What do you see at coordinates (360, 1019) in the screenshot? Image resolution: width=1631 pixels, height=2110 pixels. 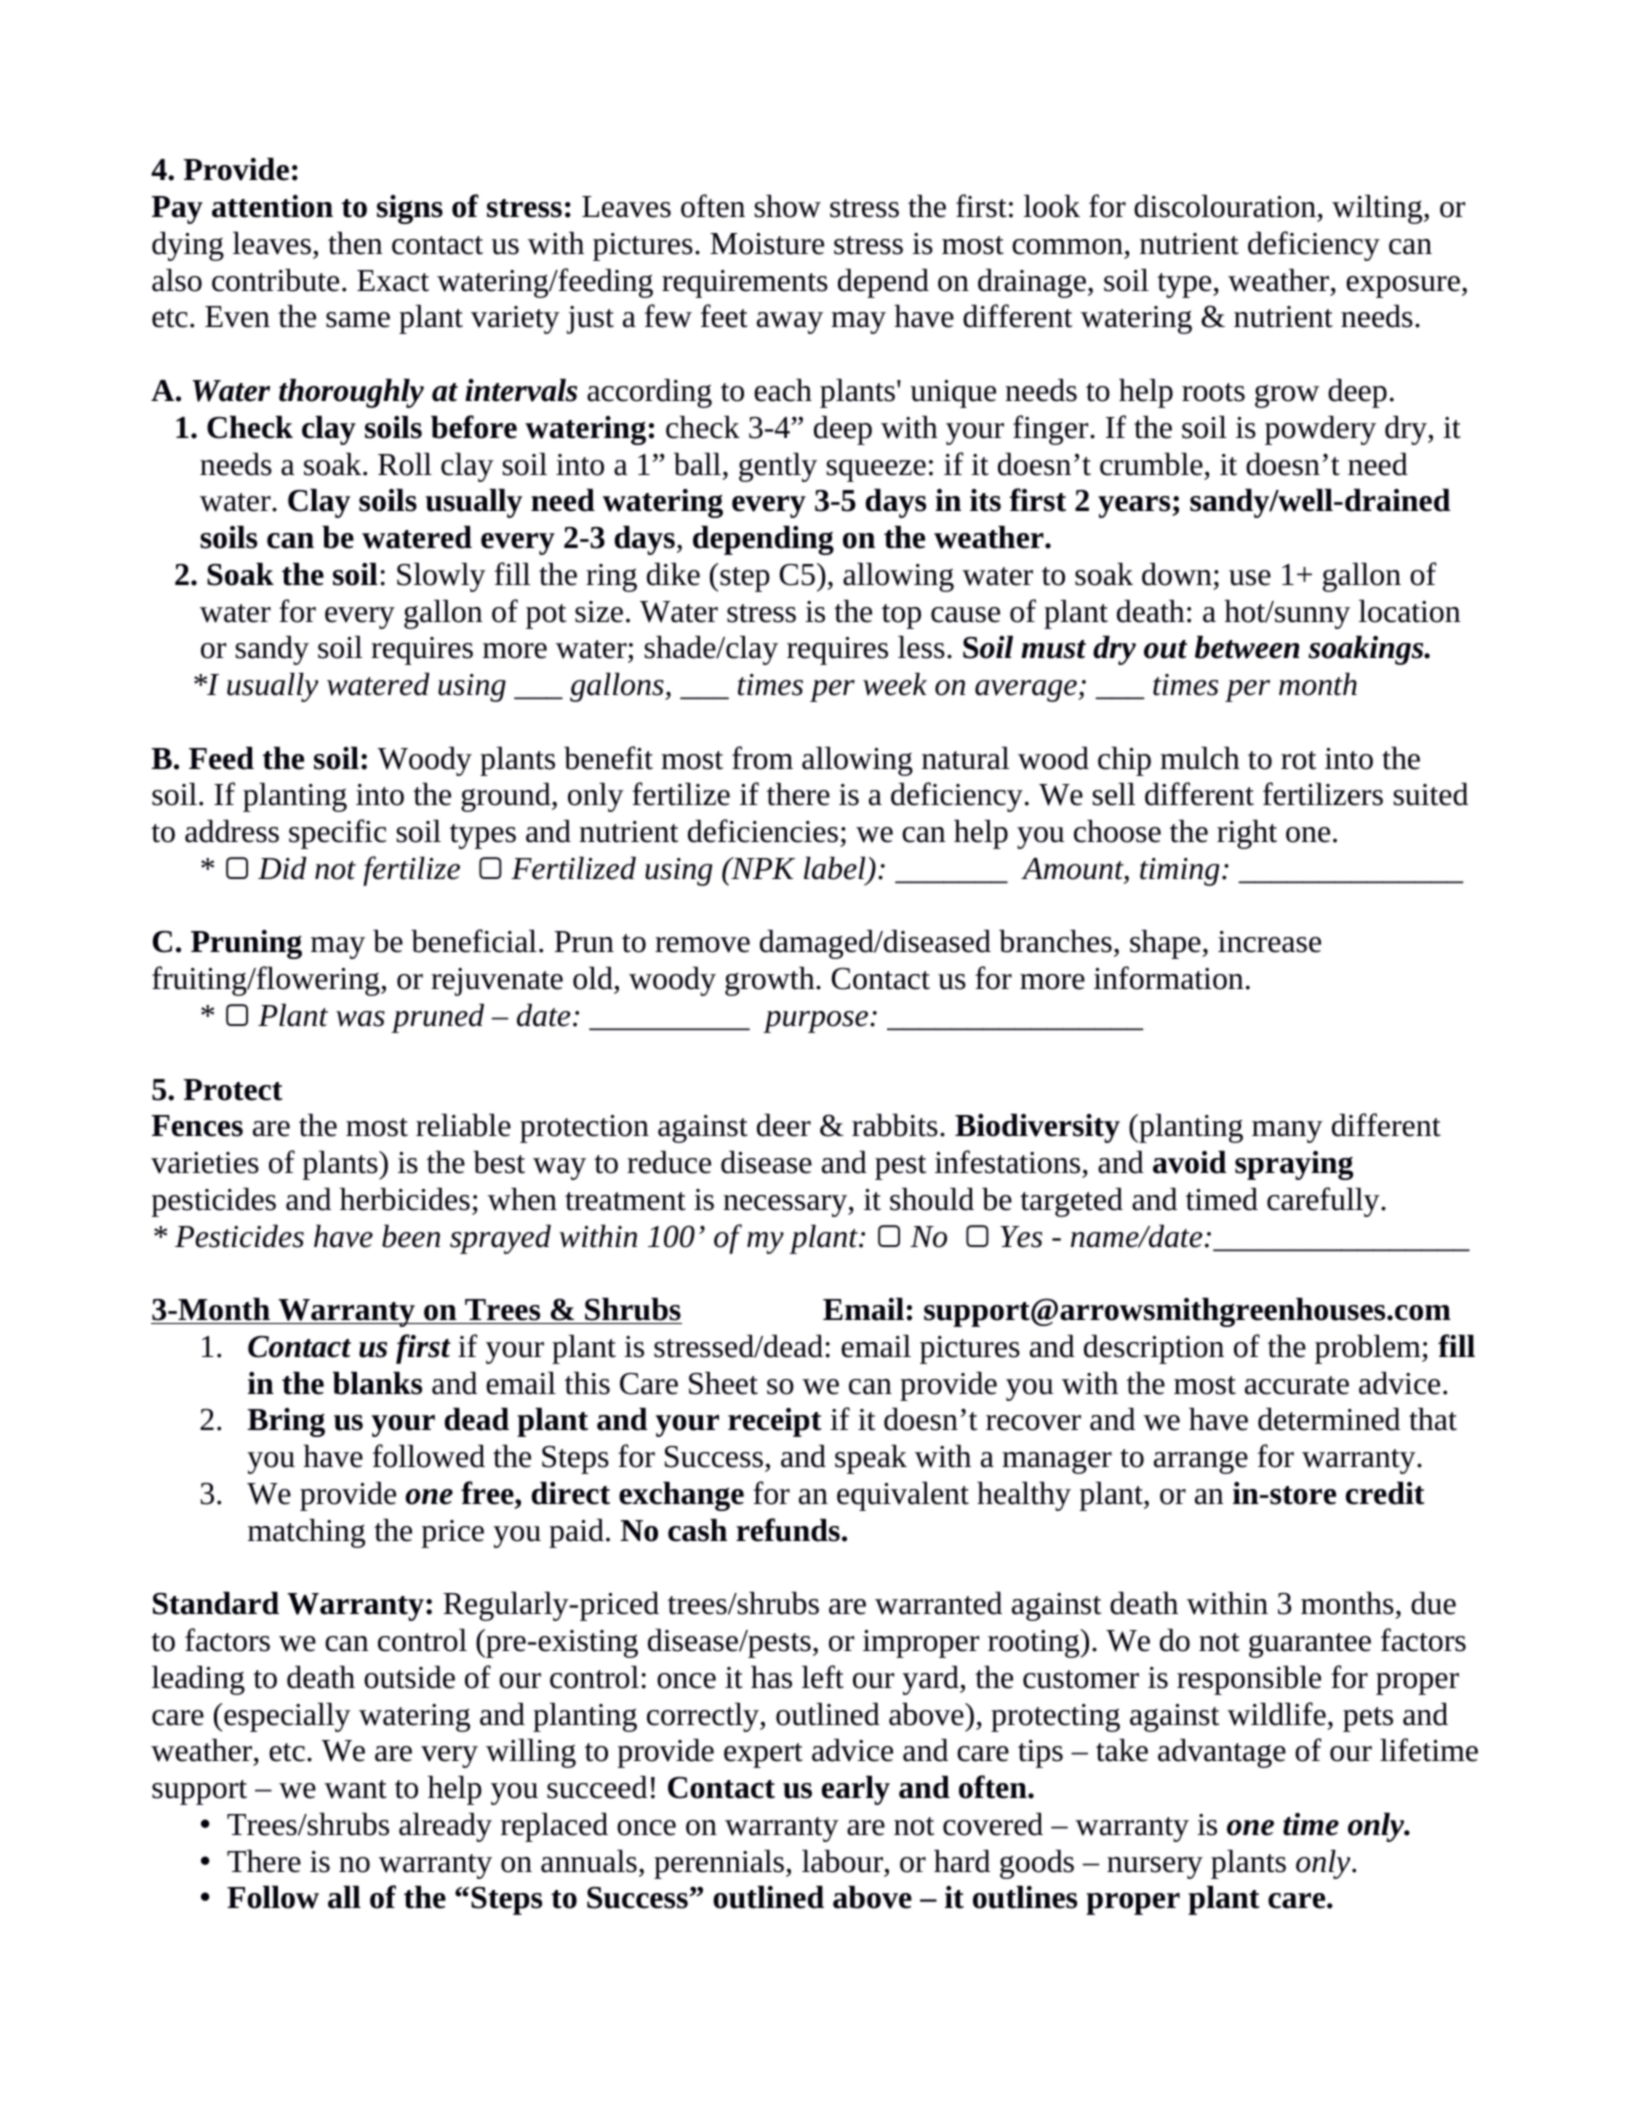 I see `was` at bounding box center [360, 1019].
